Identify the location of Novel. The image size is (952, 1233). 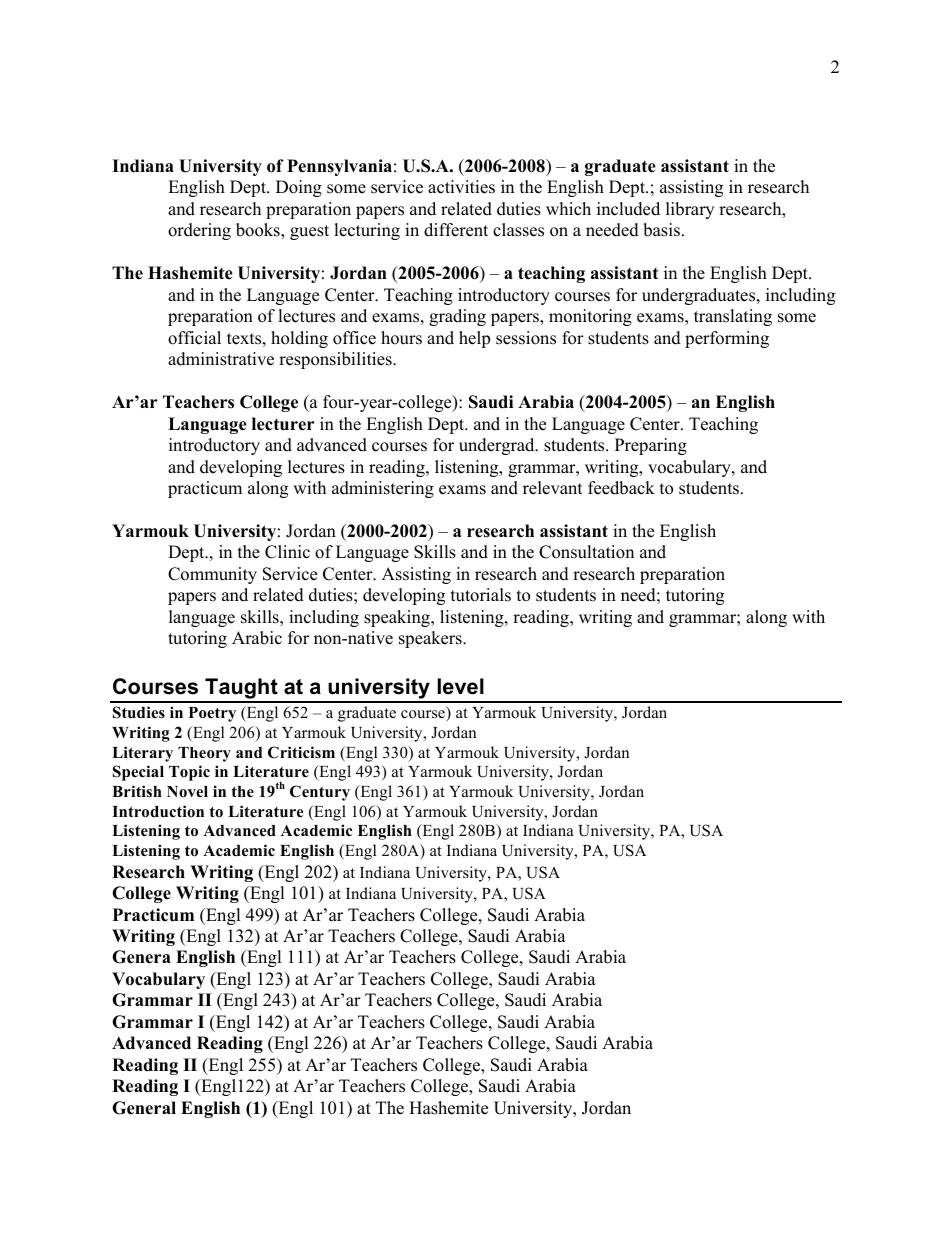
(187, 792).
